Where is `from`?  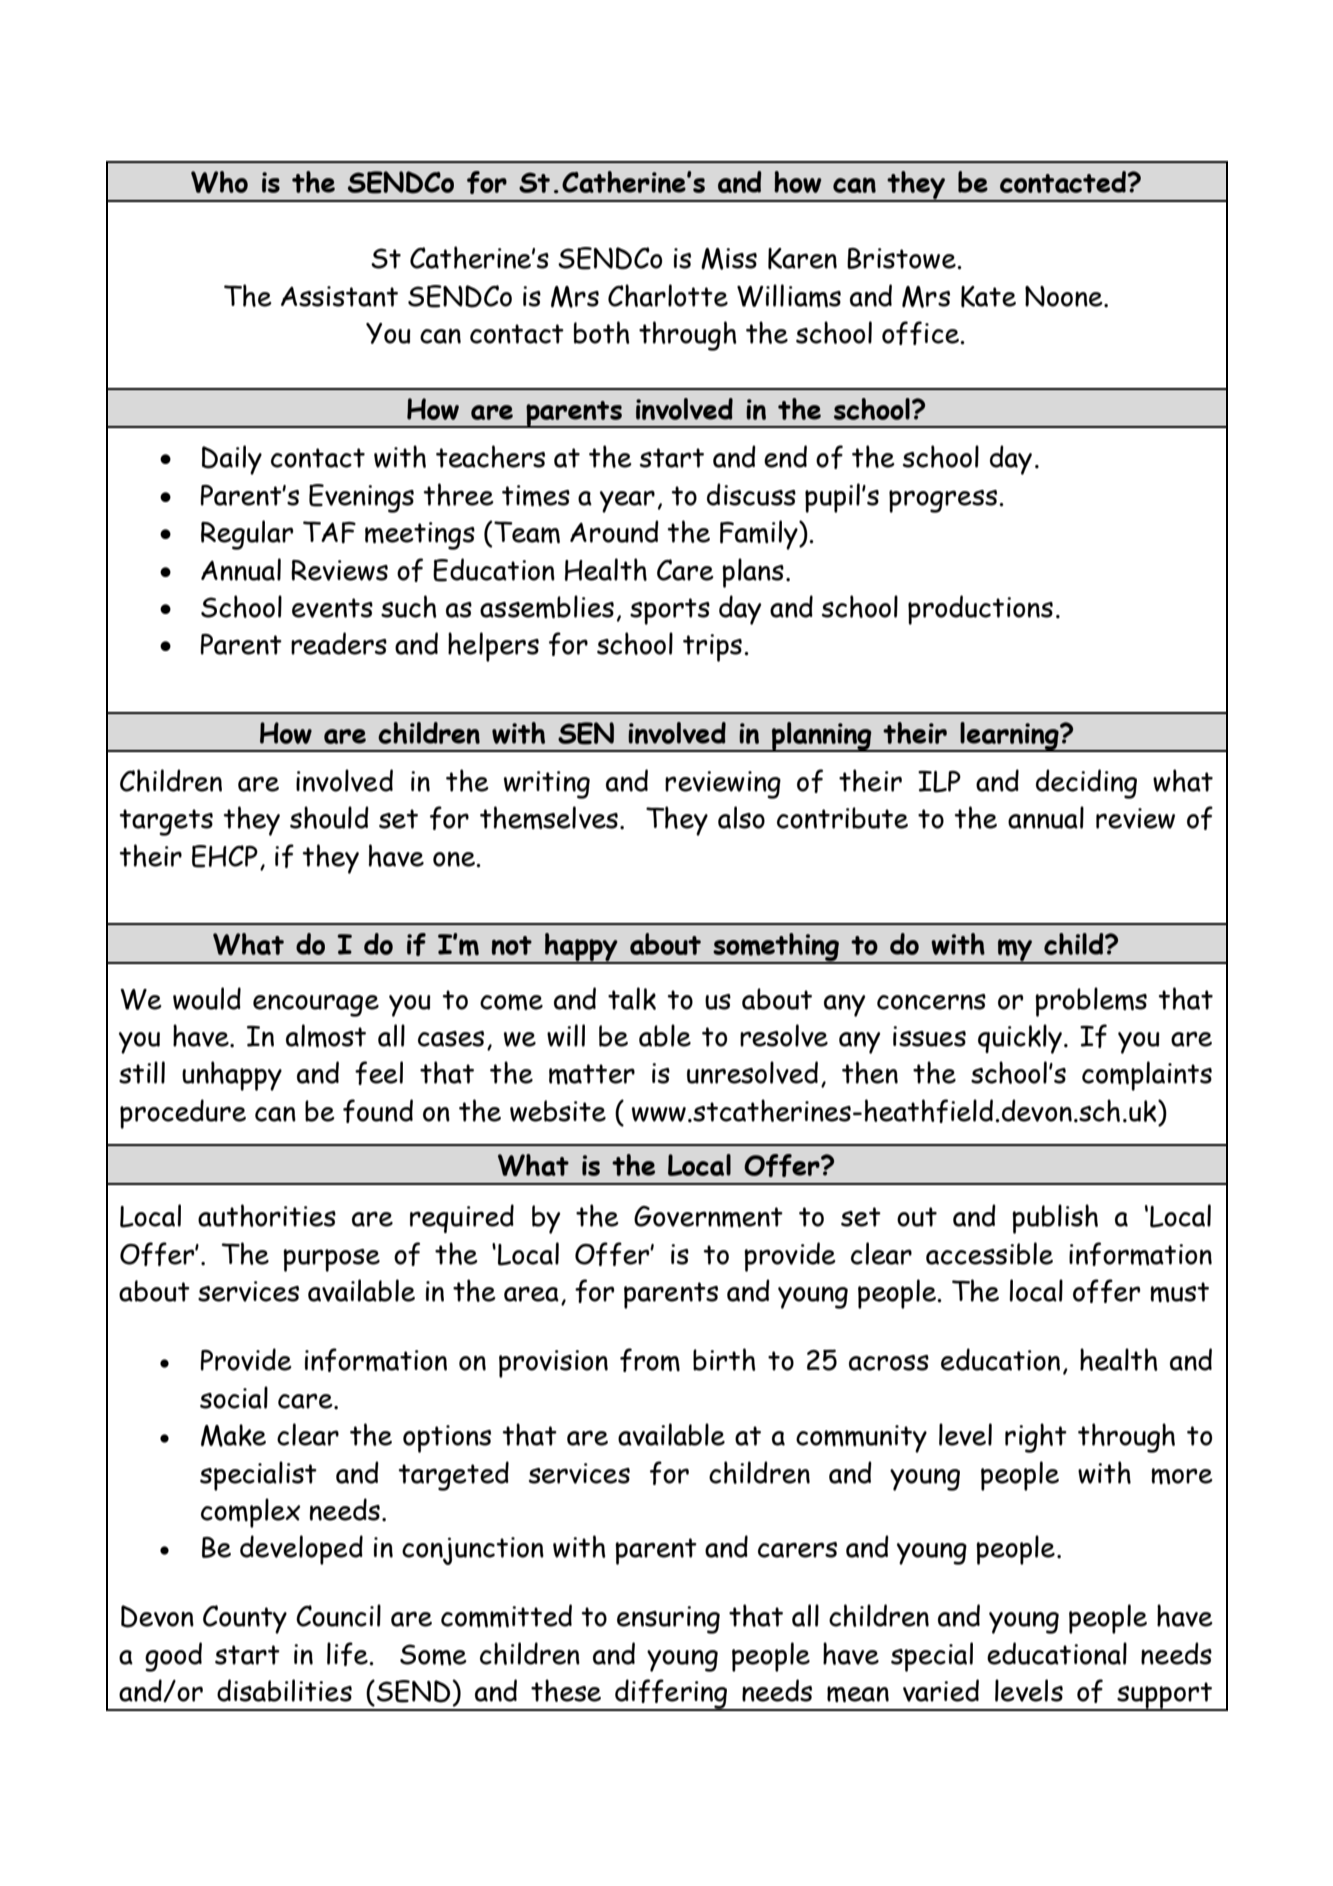
from is located at coordinates (650, 1360).
